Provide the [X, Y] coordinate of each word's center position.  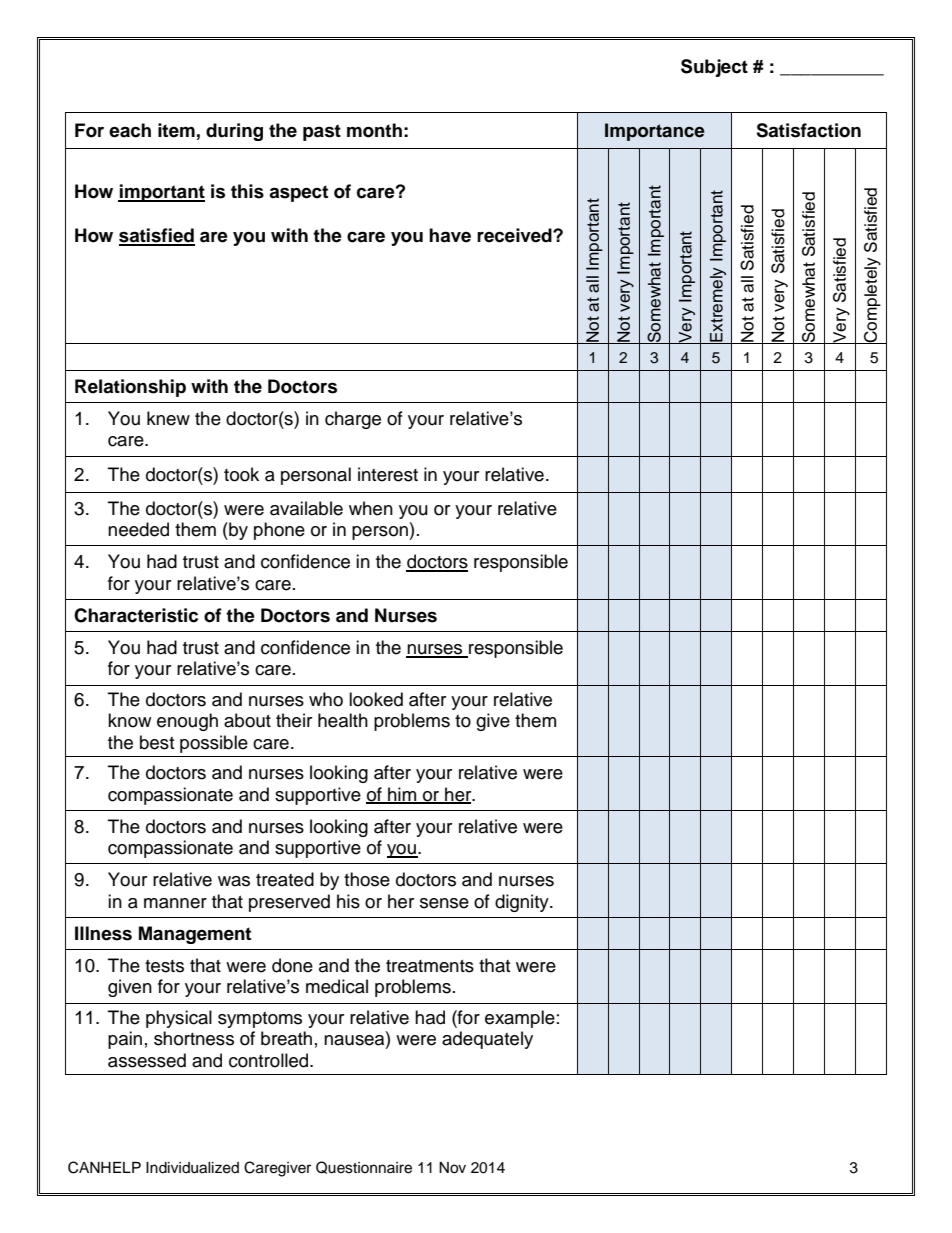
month [374, 130]
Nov [452, 1168]
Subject [714, 68]
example [520, 1019]
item [176, 130]
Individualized [192, 1168]
